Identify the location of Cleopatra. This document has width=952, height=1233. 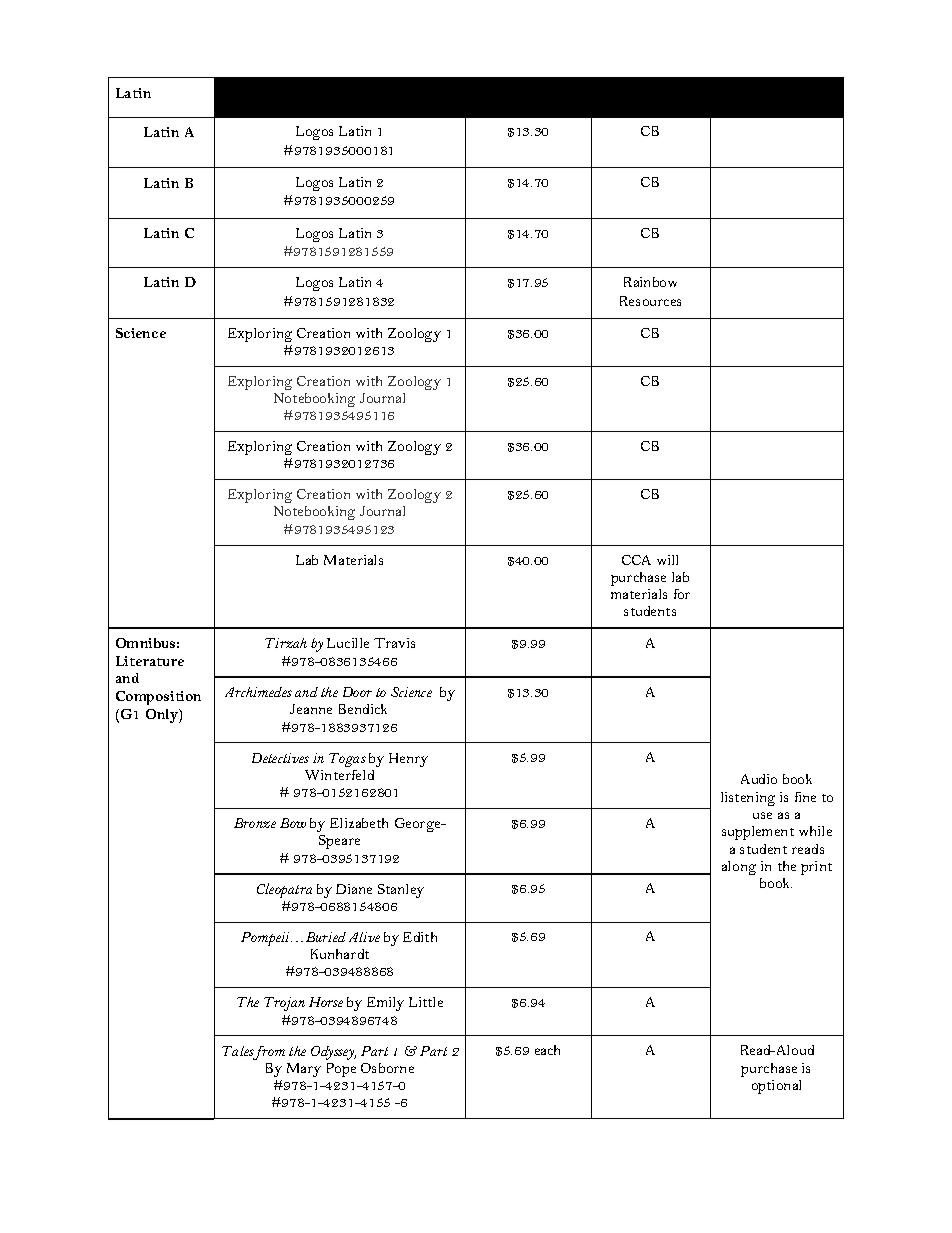
(284, 890).
